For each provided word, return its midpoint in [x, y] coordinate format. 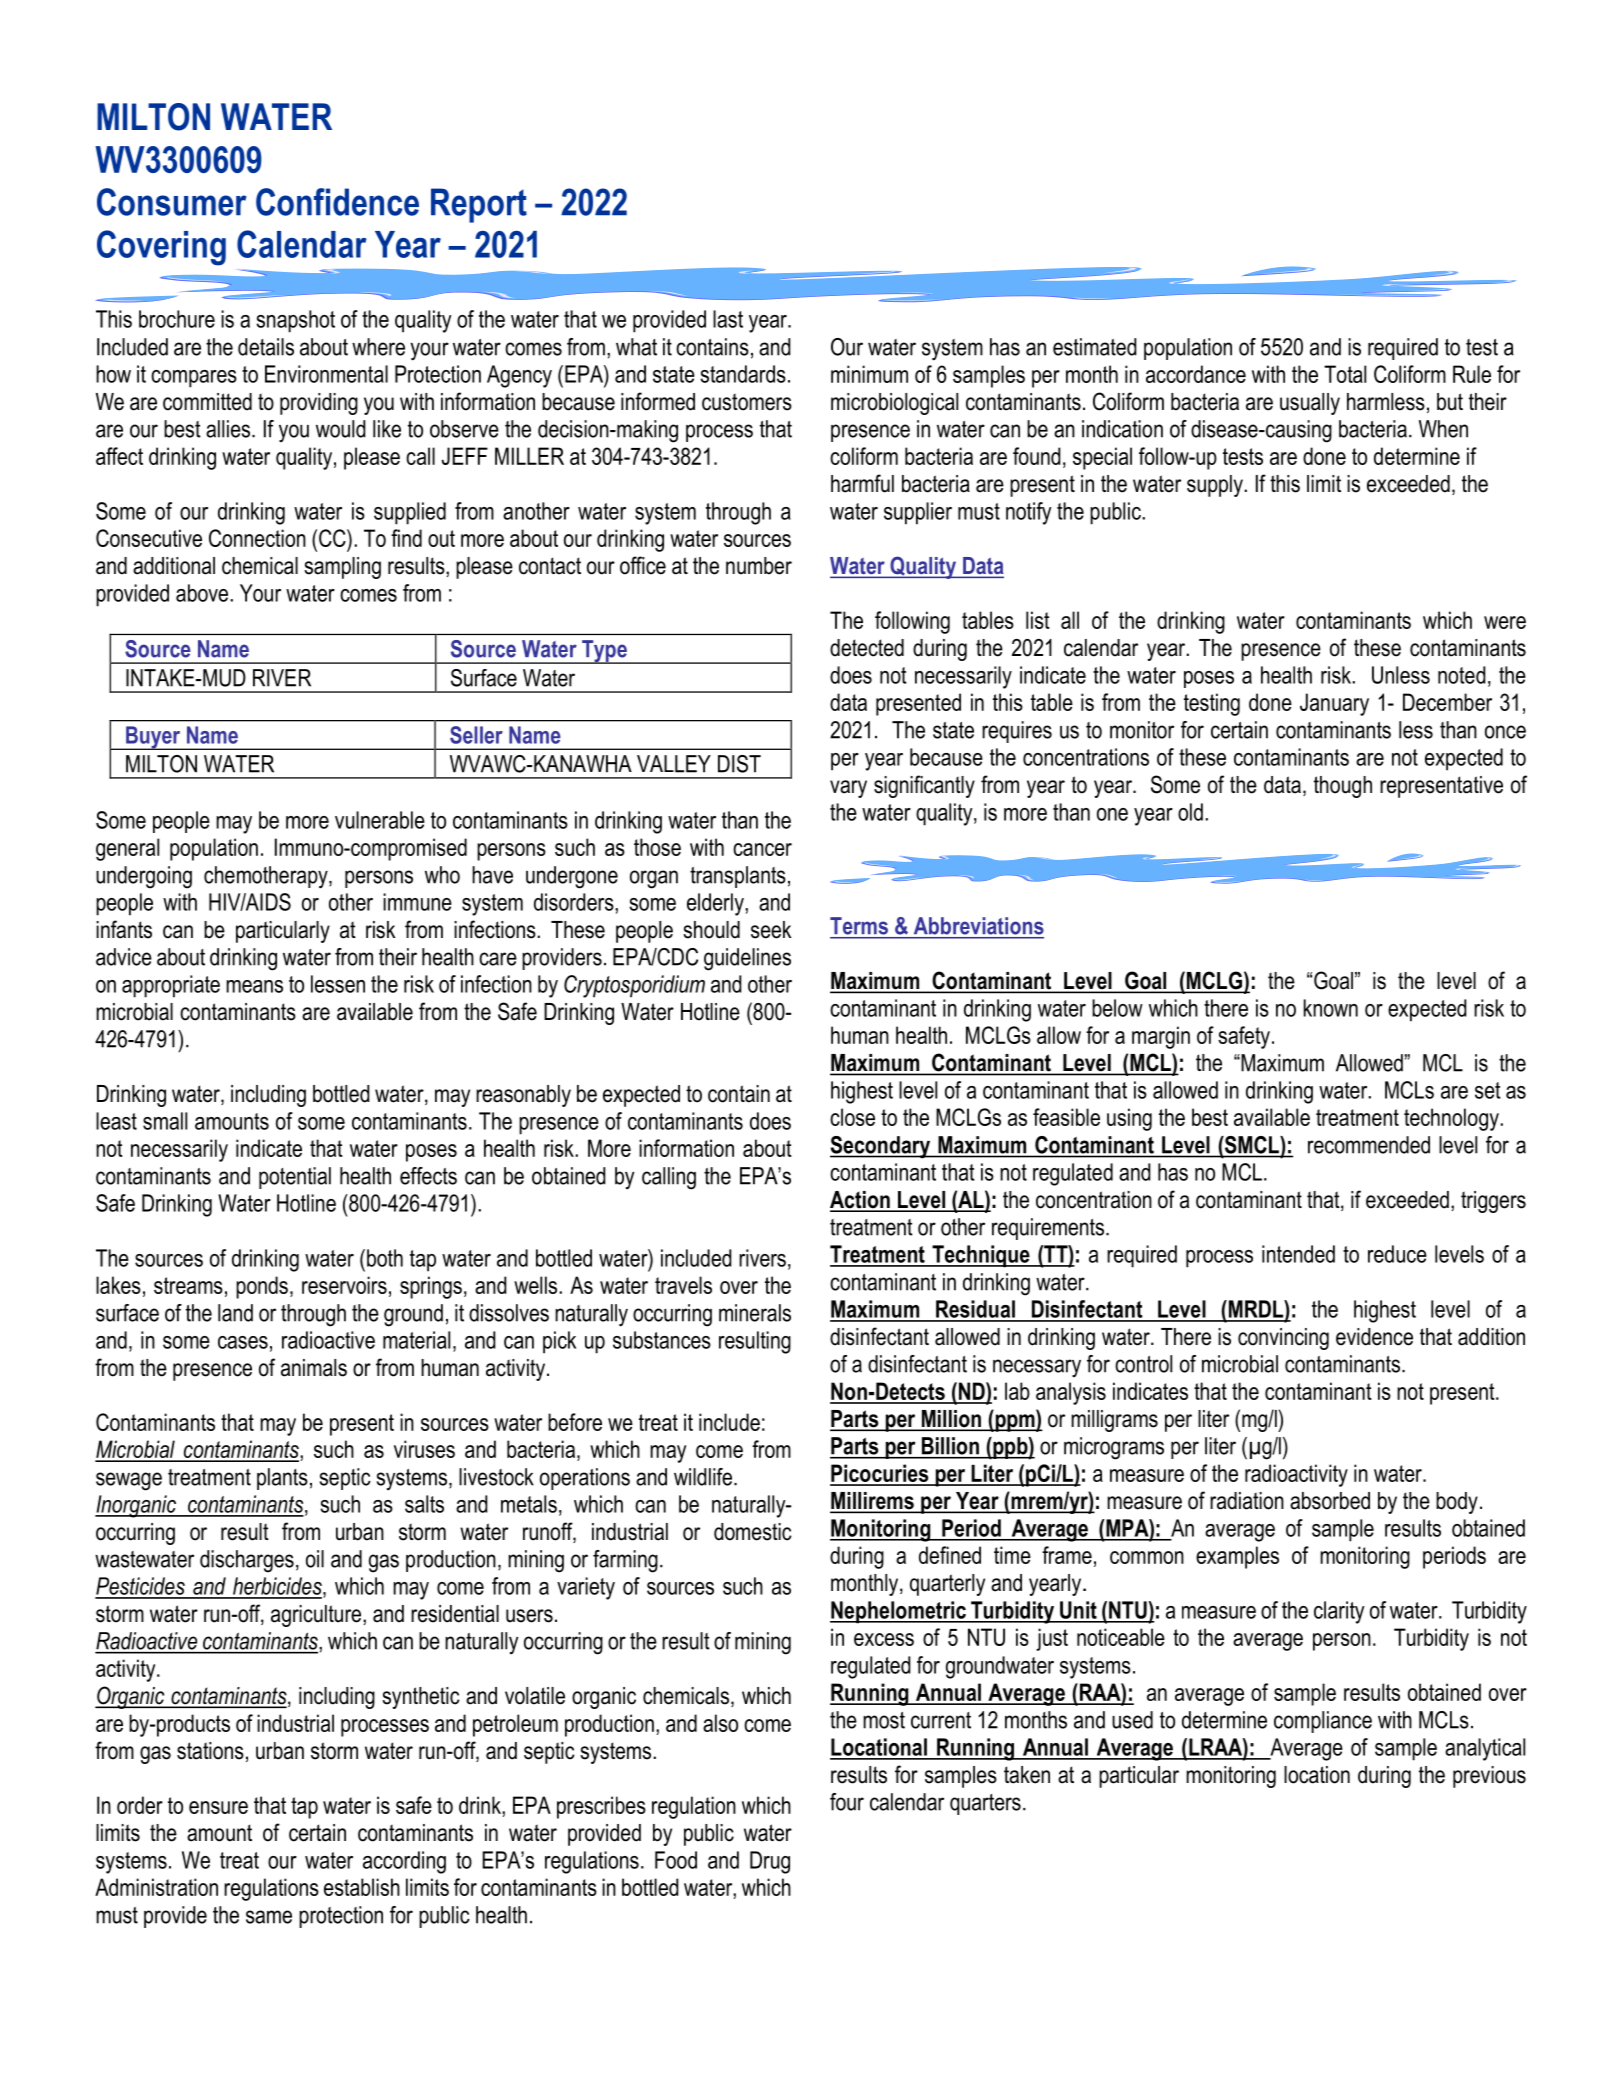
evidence [1374, 1337]
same [269, 1917]
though [1343, 787]
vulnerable [380, 820]
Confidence [337, 202]
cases [243, 1342]
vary [848, 789]
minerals [755, 1313]
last [728, 319]
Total [1345, 374]
